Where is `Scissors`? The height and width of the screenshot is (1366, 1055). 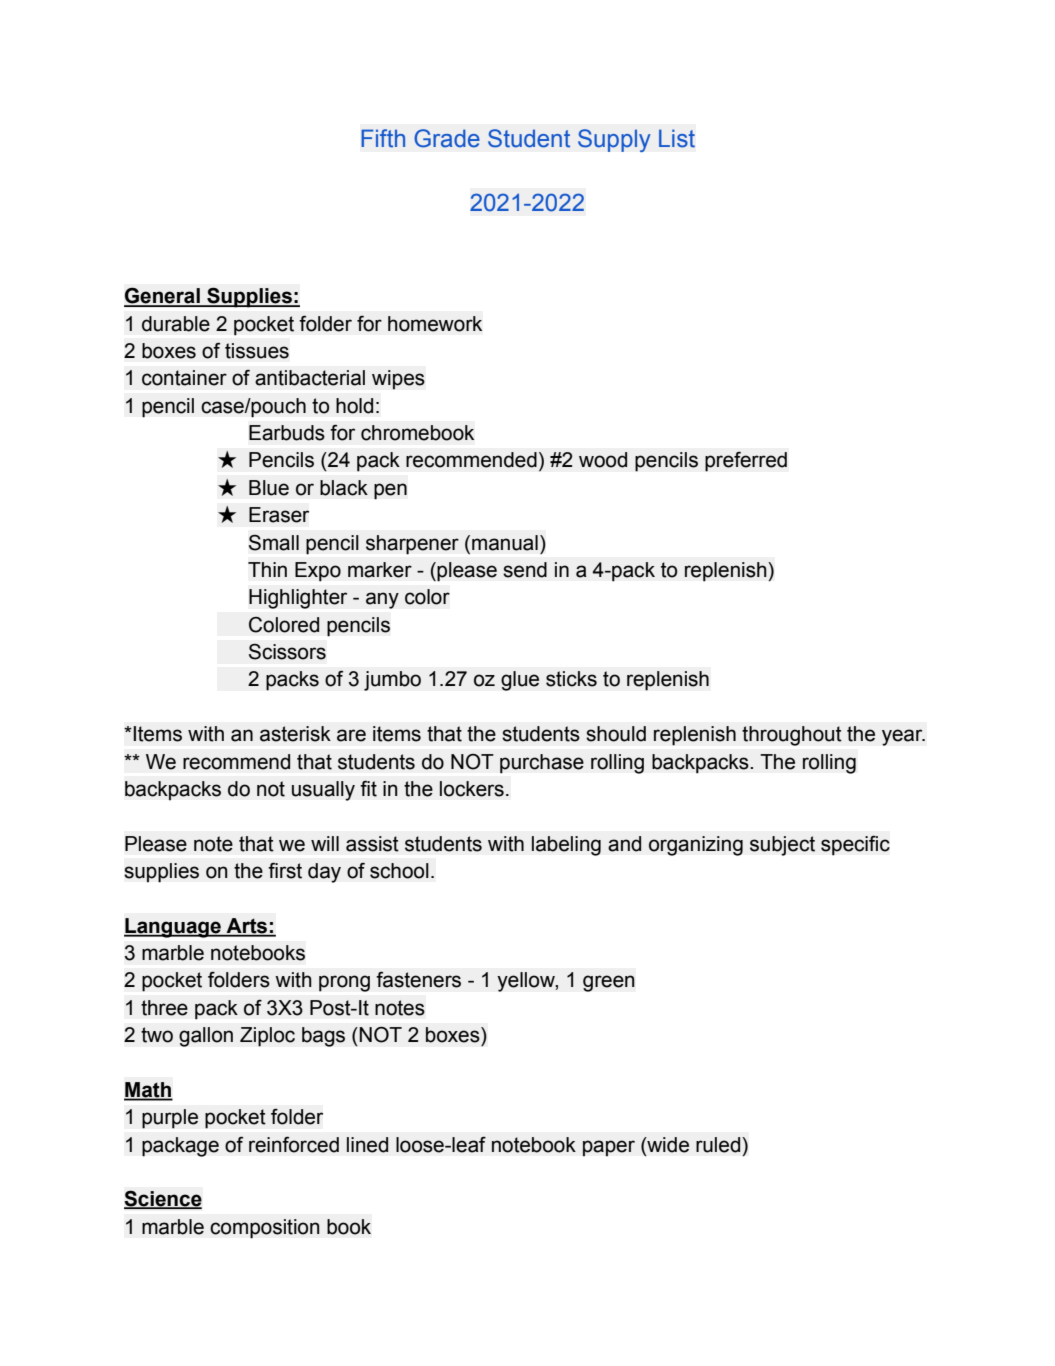 Scissors is located at coordinates (287, 652).
